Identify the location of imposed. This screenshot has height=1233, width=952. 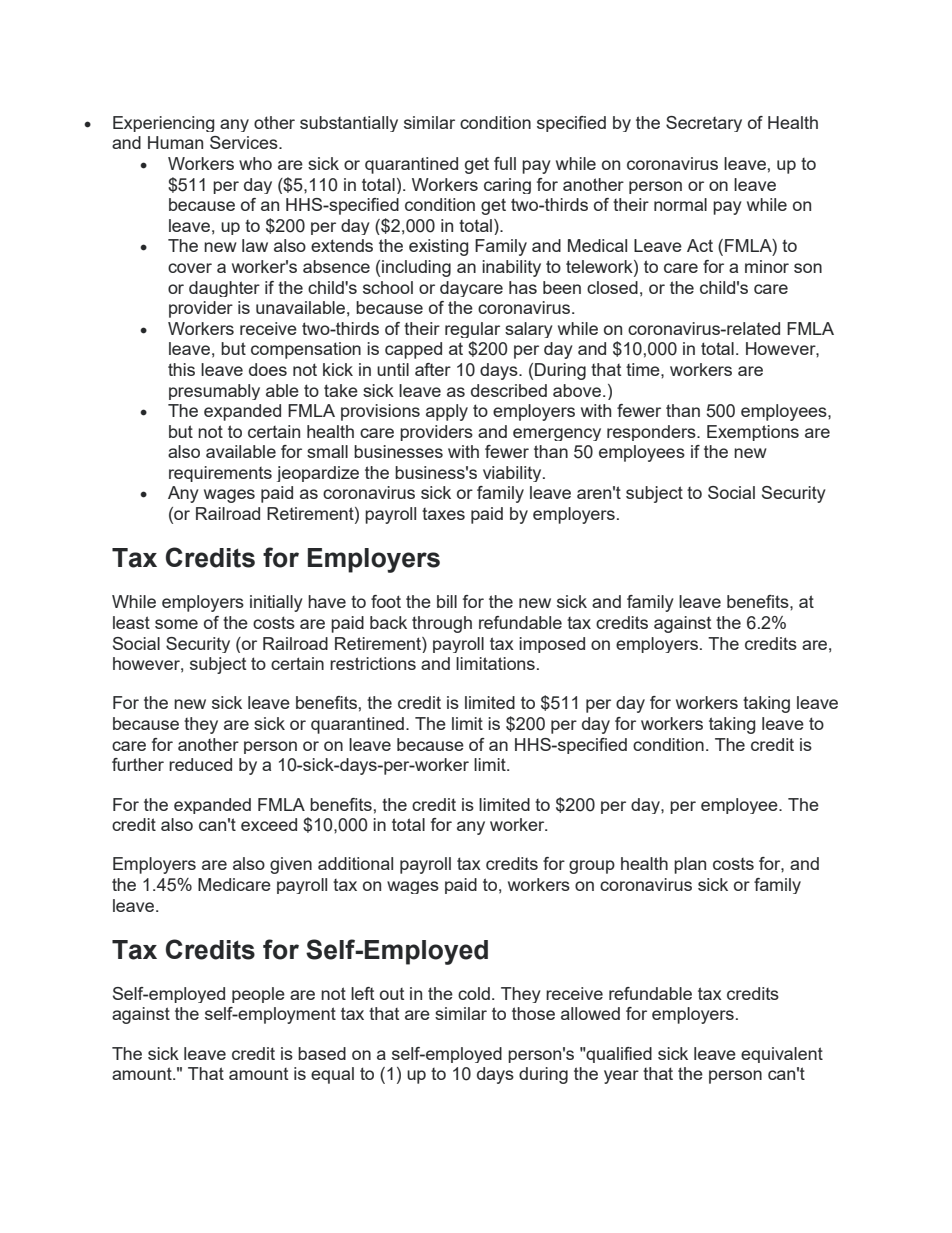
(552, 645).
